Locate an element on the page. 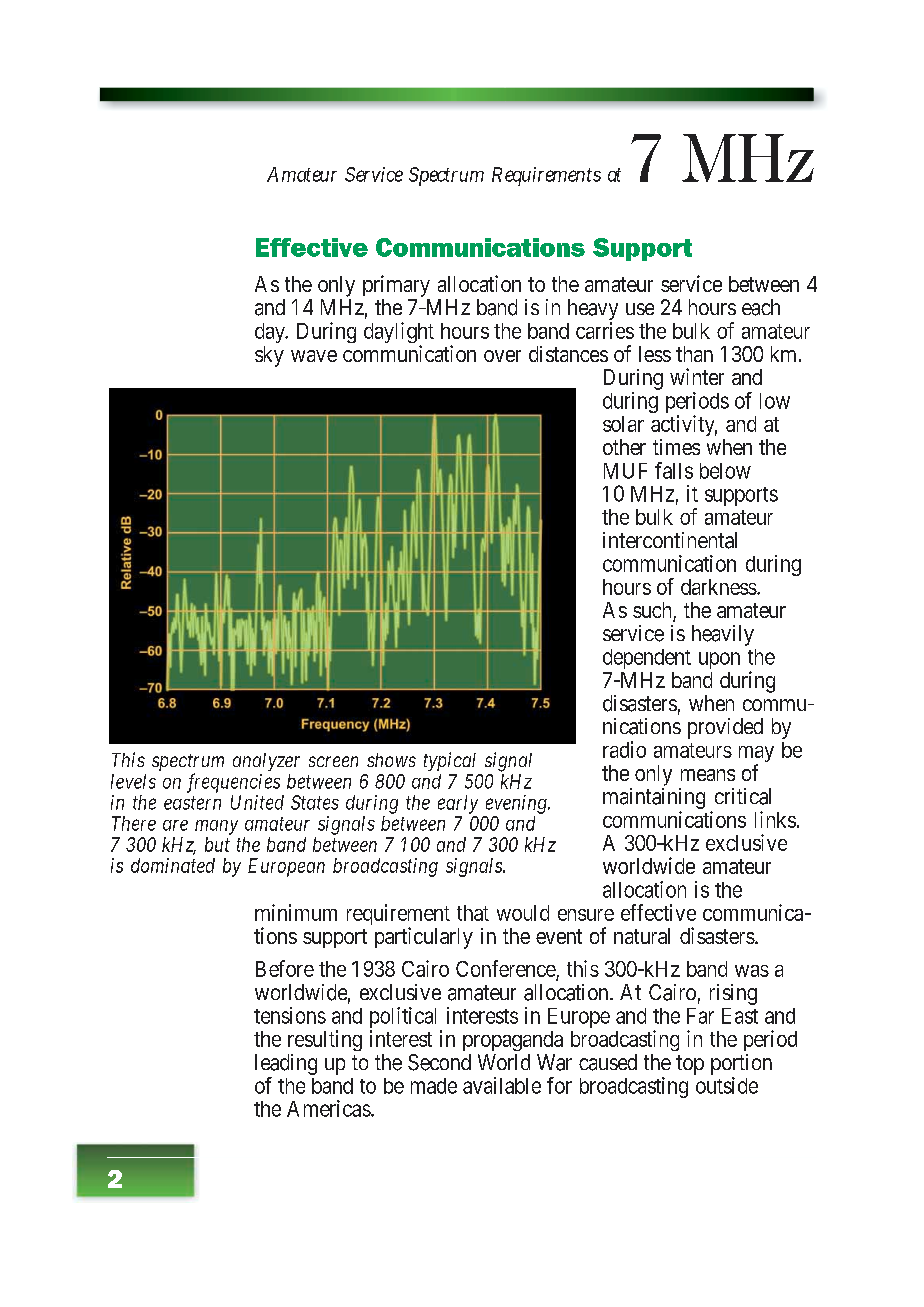 Image resolution: width=924 pixels, height=1307 pixels. upon is located at coordinates (719, 660).
